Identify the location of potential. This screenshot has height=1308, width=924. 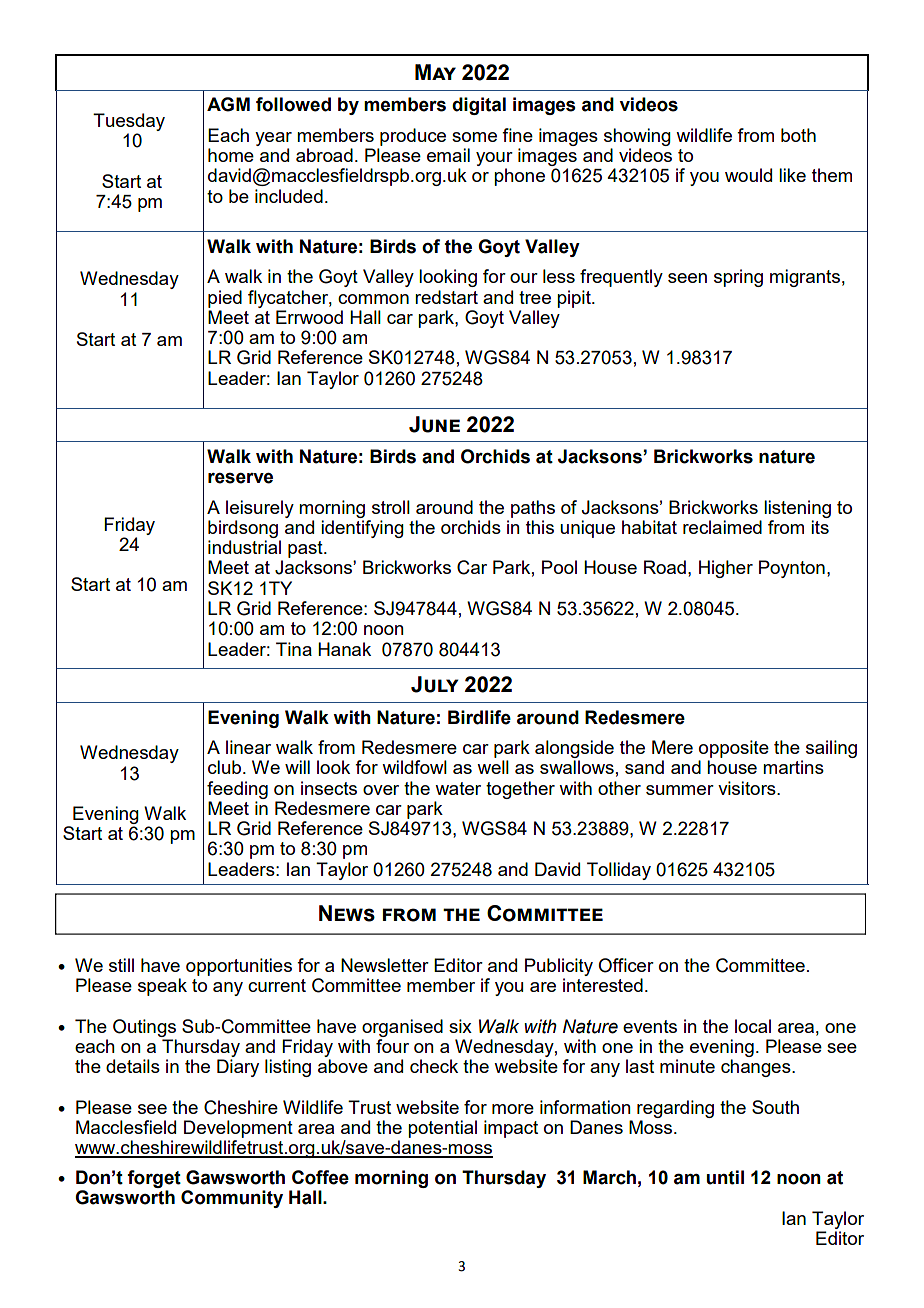
(442, 1129).
